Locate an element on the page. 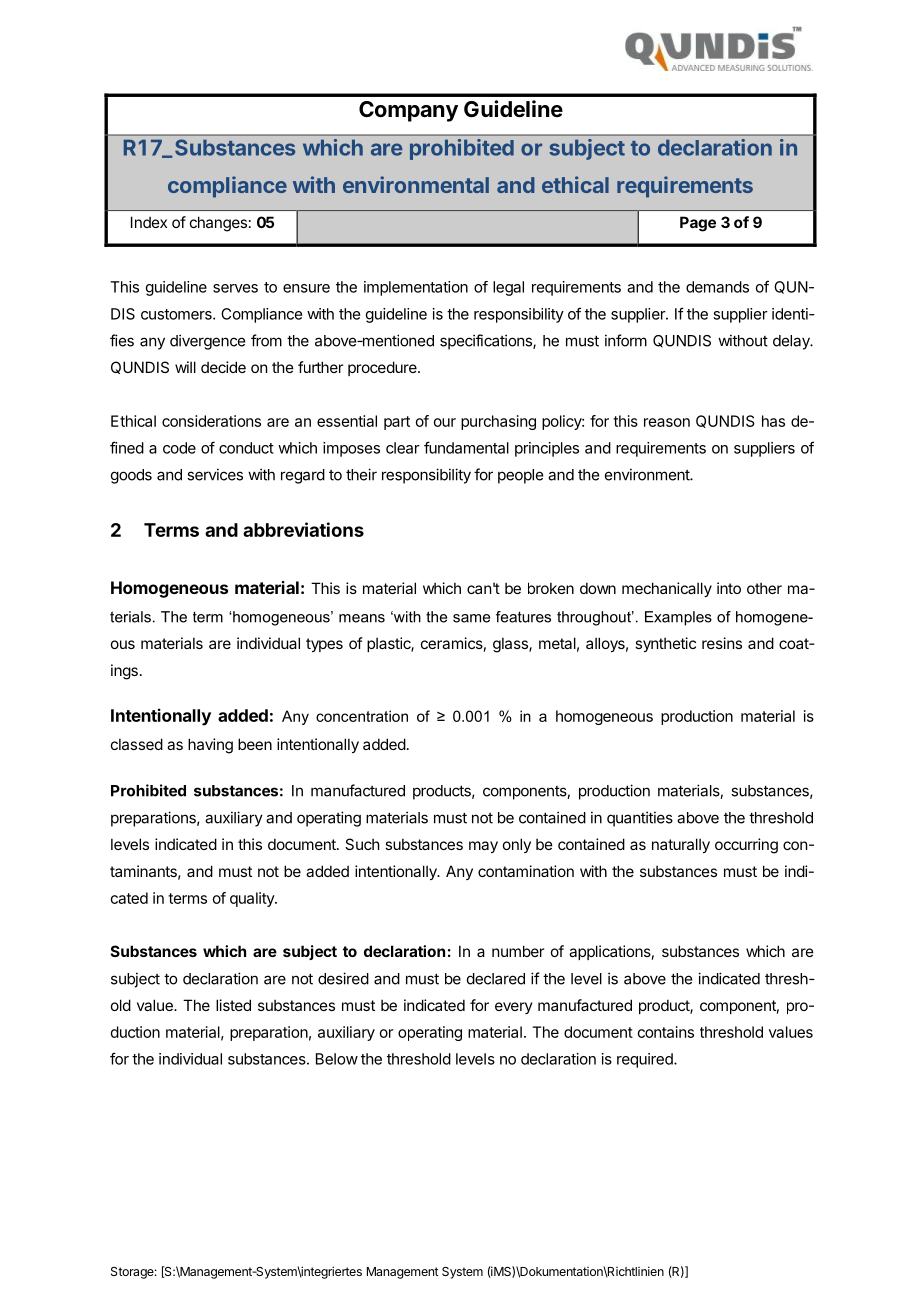 This image has width=924, height=1308. naturally is located at coordinates (681, 845).
